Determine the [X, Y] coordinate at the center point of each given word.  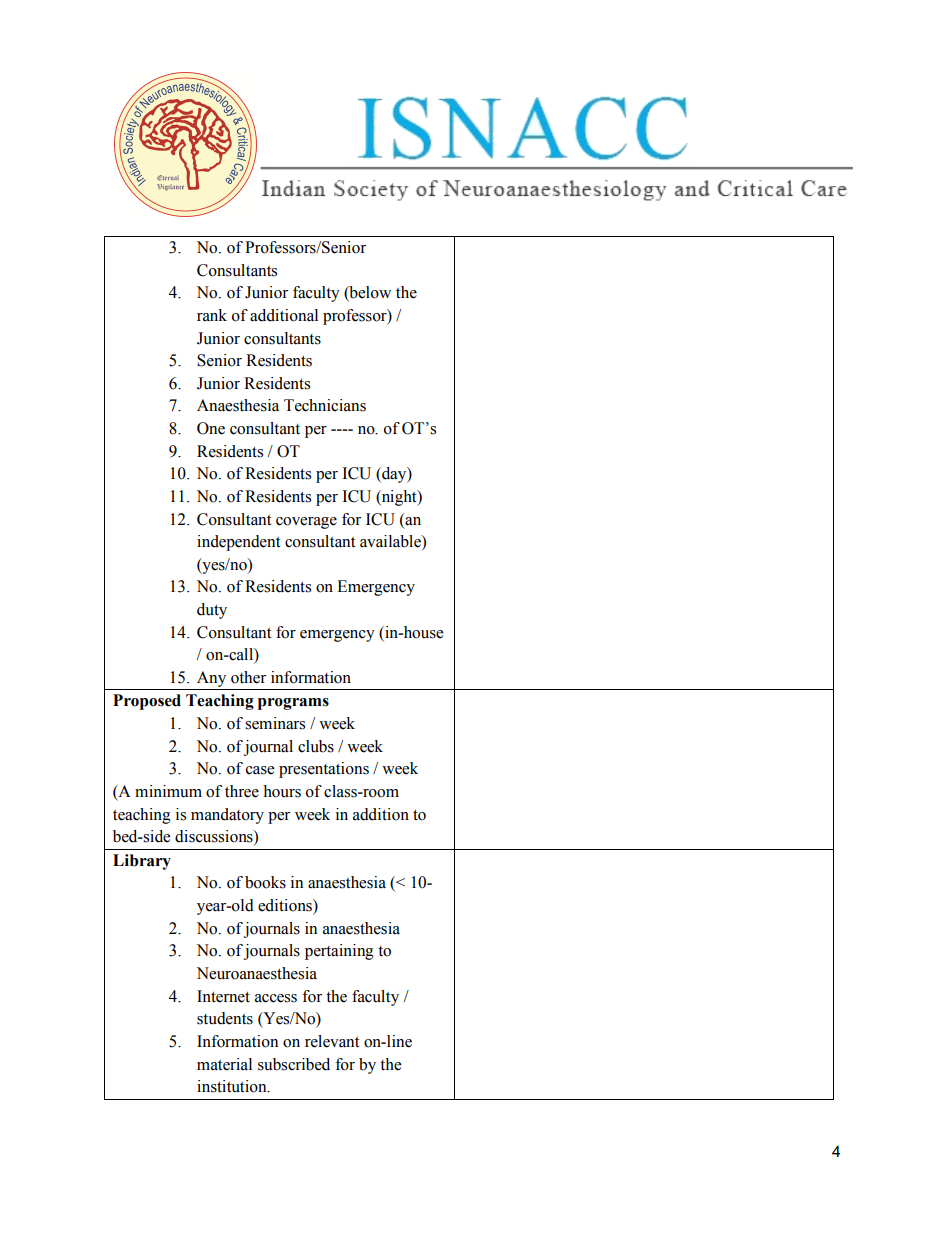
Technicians [325, 405]
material [224, 1064]
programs [293, 704]
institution [233, 1086]
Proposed [147, 702]
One [211, 428]
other [248, 677]
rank [212, 315]
